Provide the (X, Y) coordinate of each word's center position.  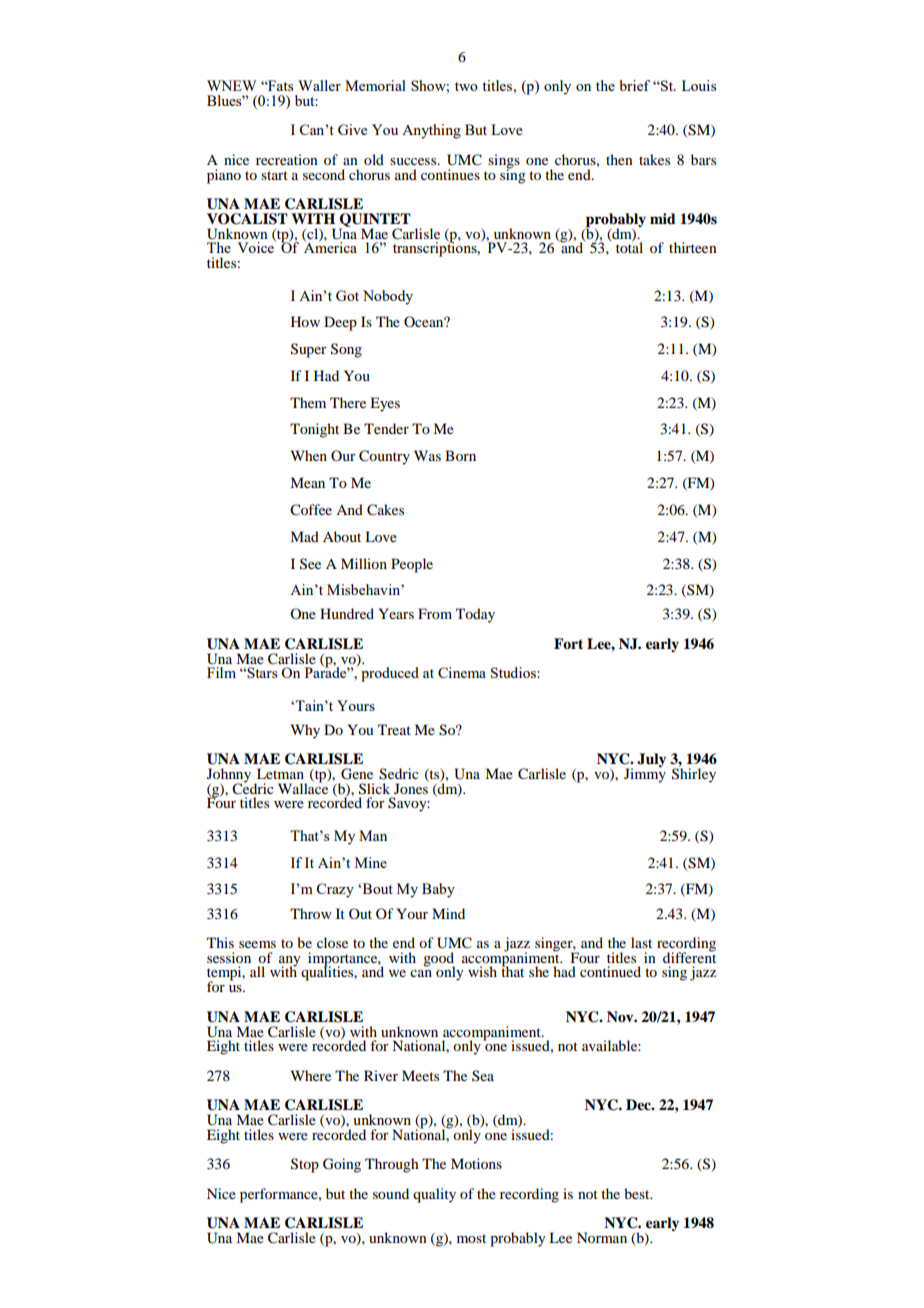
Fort (568, 643)
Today (475, 615)
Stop (305, 1165)
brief (635, 85)
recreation (287, 159)
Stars (261, 672)
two (466, 86)
